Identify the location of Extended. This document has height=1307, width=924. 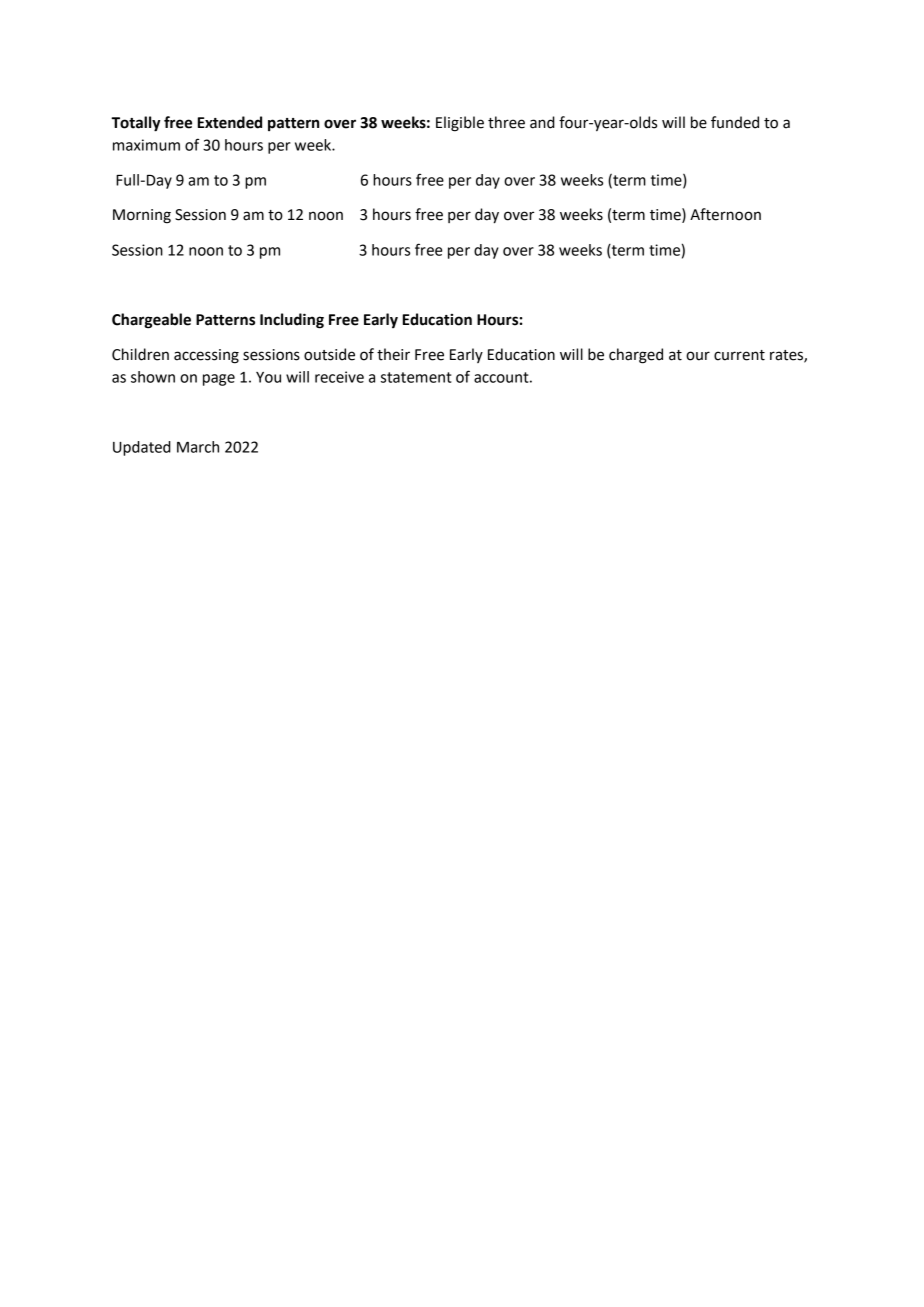
(230, 122).
